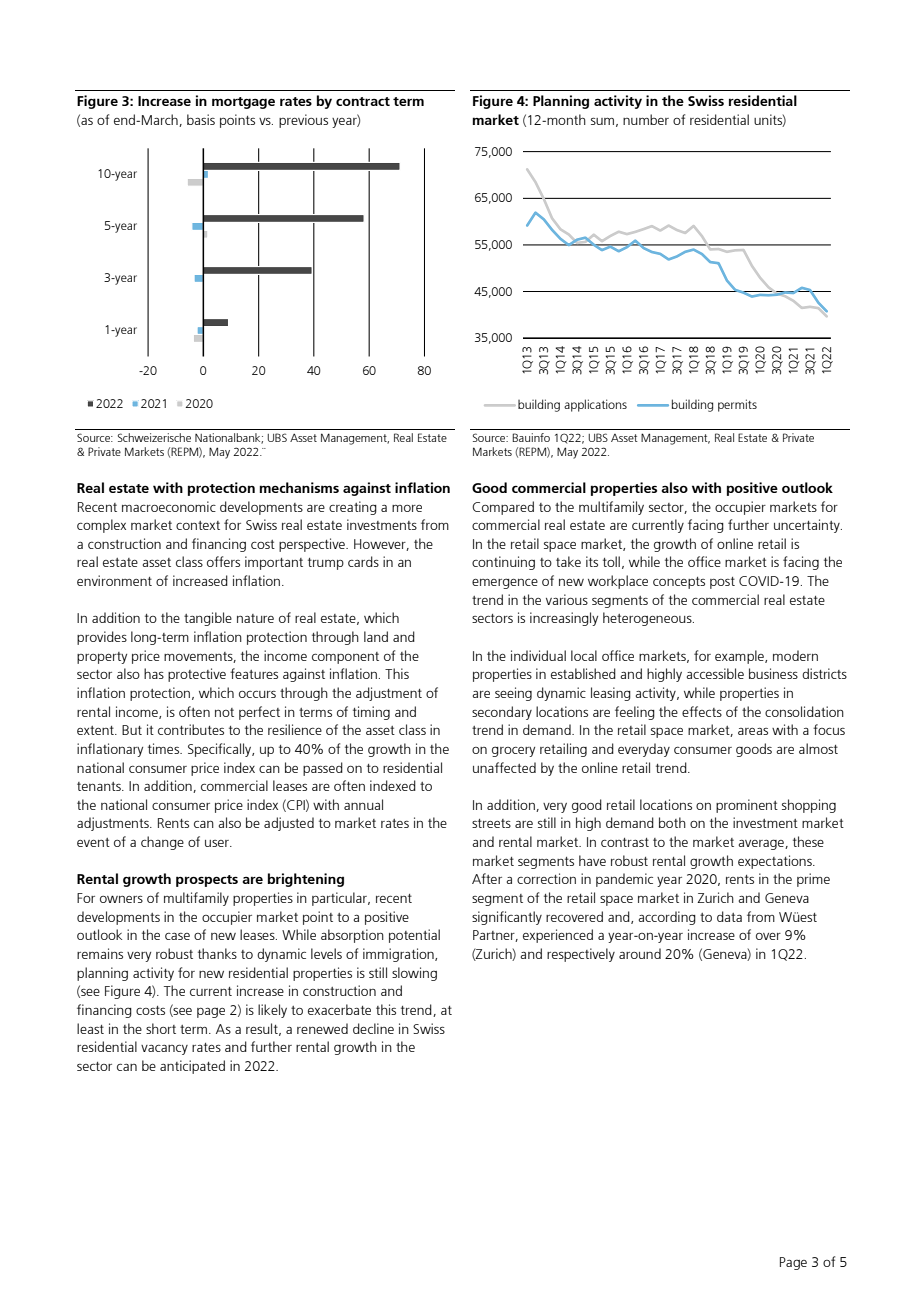  Describe the element at coordinates (505, 583) in the screenshot. I see `emergence` at that location.
